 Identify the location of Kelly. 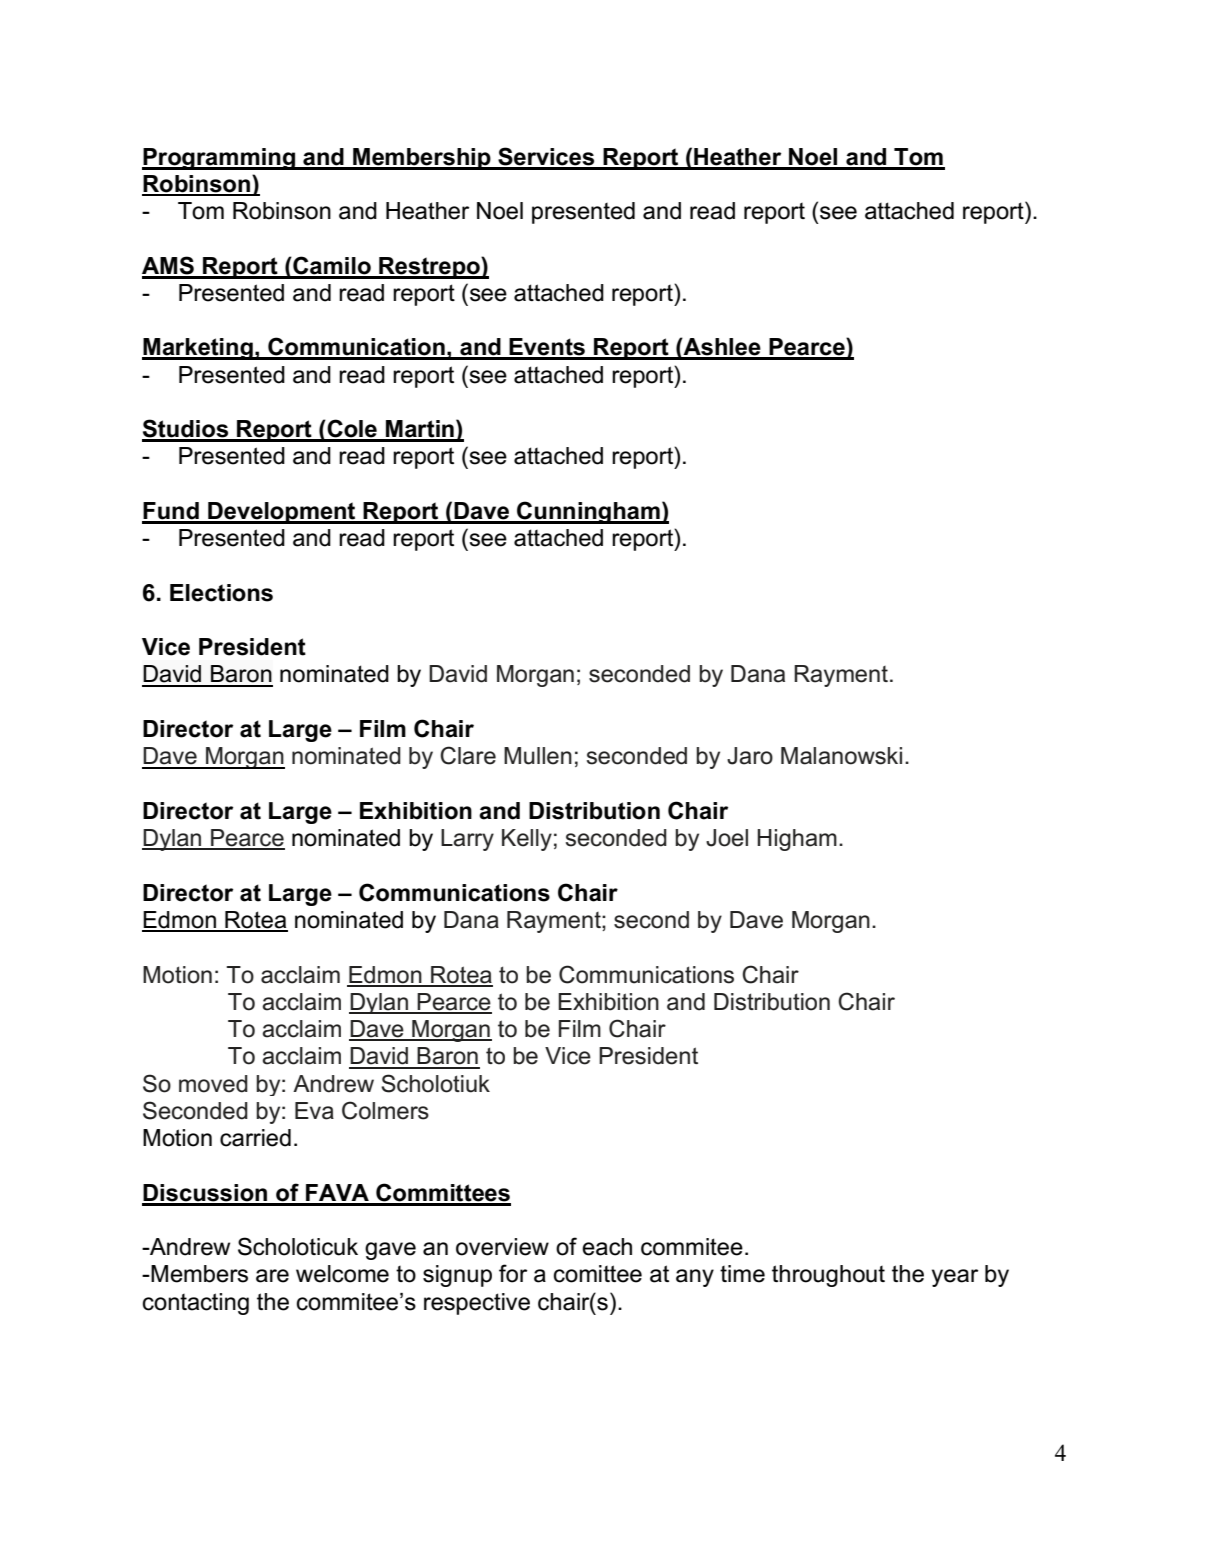
(527, 840).
